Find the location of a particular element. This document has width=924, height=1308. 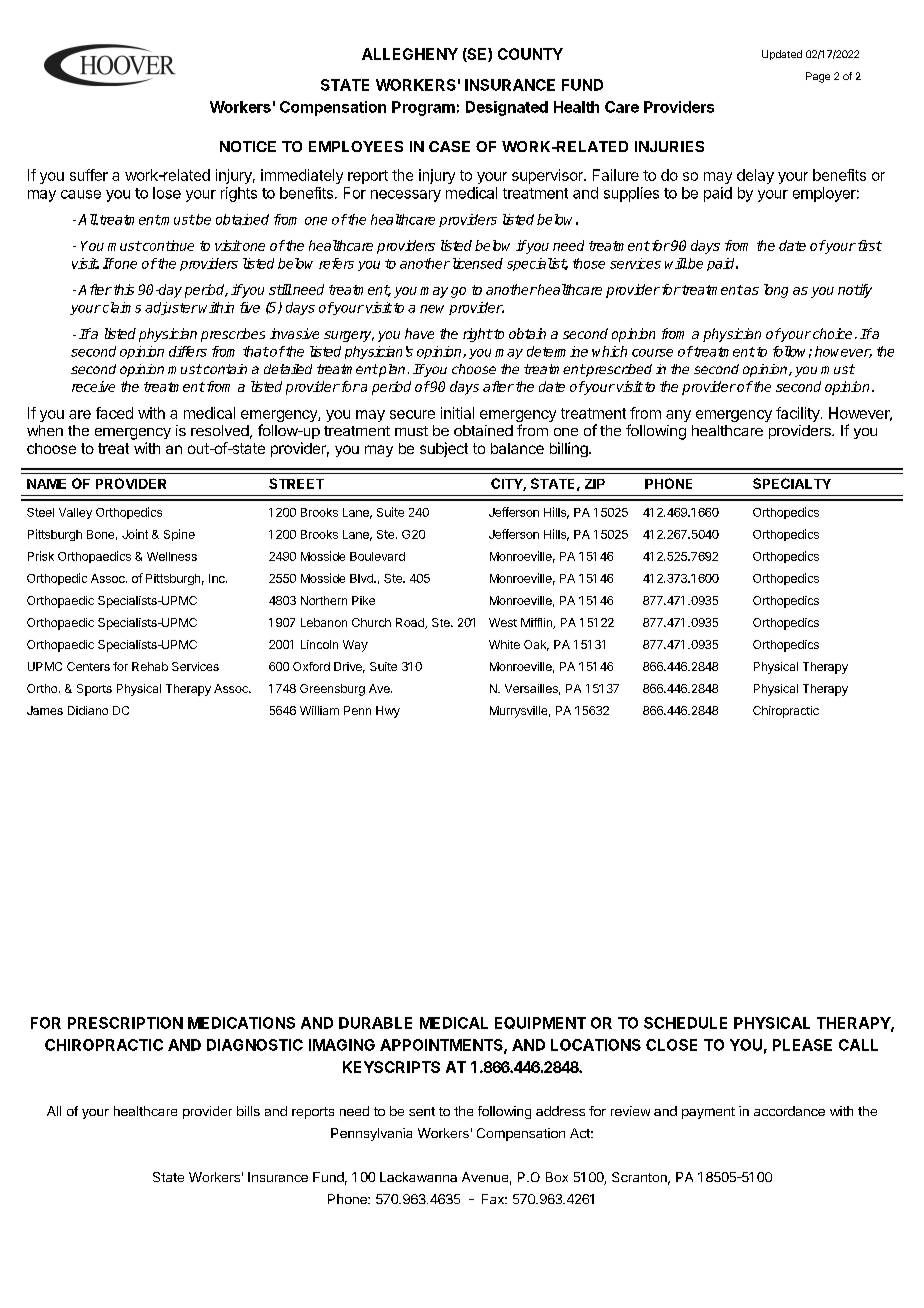

Rehab is located at coordinates (150, 666).
